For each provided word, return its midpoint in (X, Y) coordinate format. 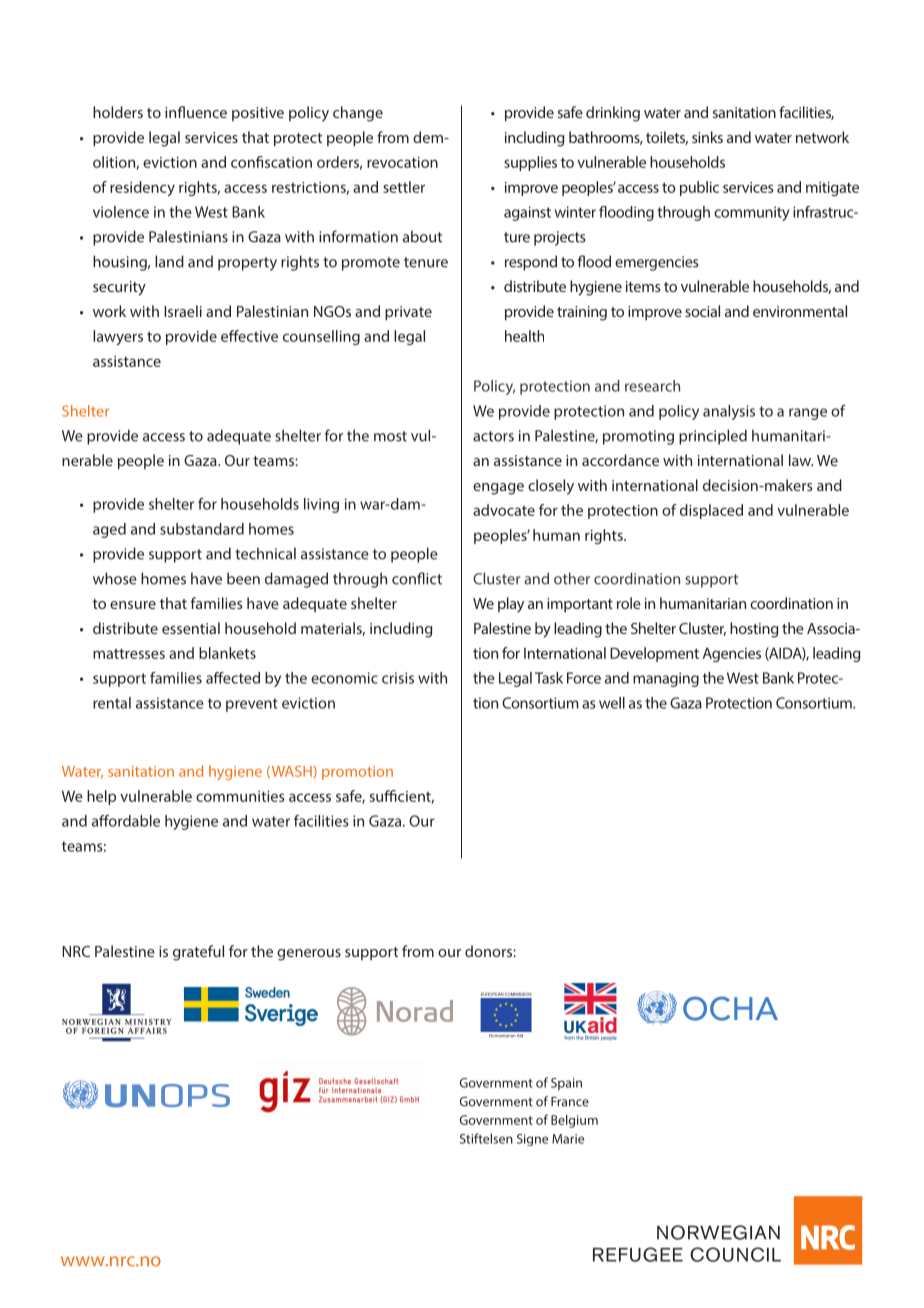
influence (196, 112)
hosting (754, 630)
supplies (530, 163)
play (511, 605)
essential (191, 628)
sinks (707, 137)
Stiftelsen (486, 1138)
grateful (198, 953)
